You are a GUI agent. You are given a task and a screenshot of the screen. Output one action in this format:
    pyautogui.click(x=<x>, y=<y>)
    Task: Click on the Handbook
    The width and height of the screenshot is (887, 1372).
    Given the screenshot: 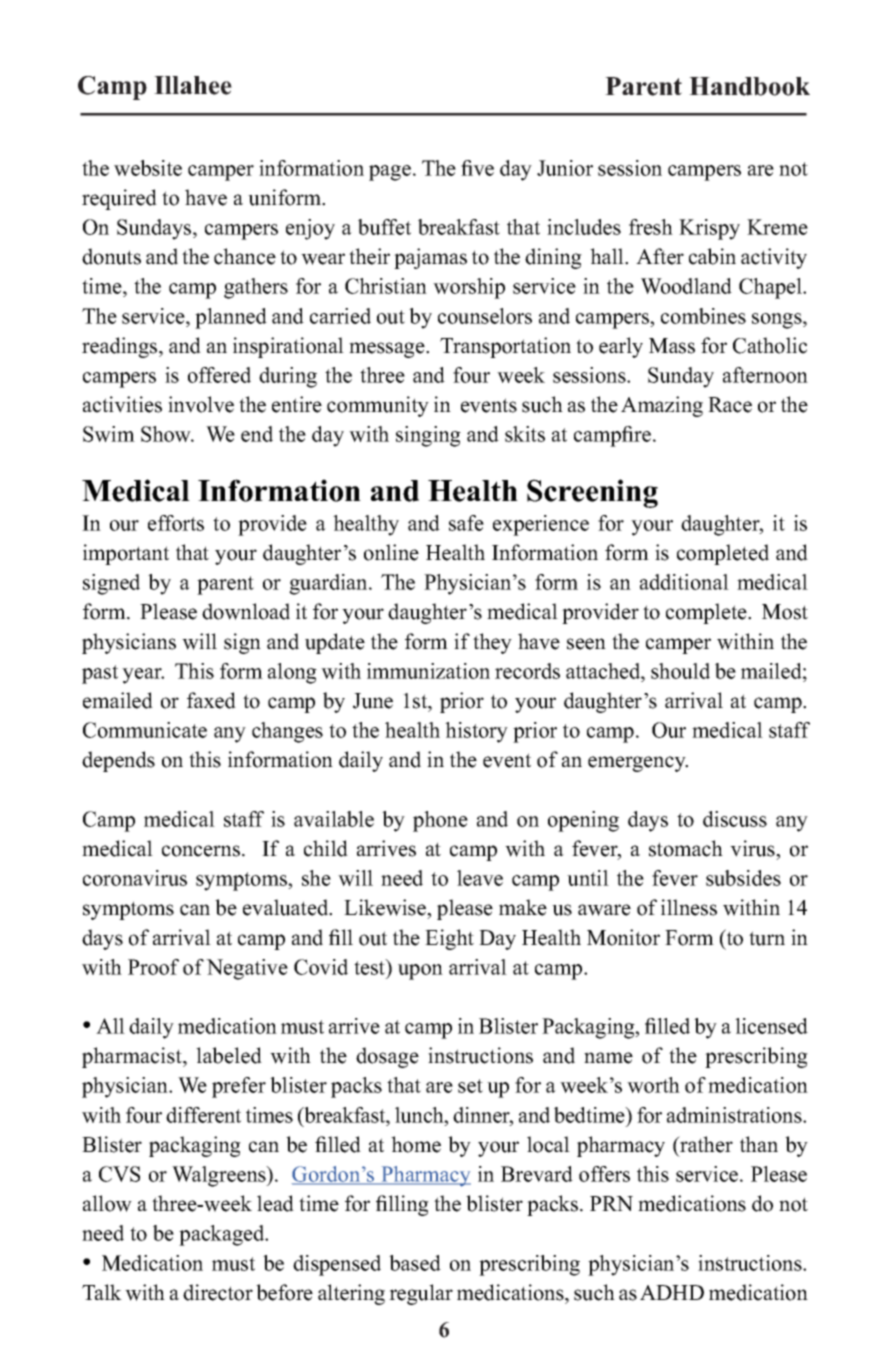 What is the action you would take?
    pyautogui.click(x=749, y=86)
